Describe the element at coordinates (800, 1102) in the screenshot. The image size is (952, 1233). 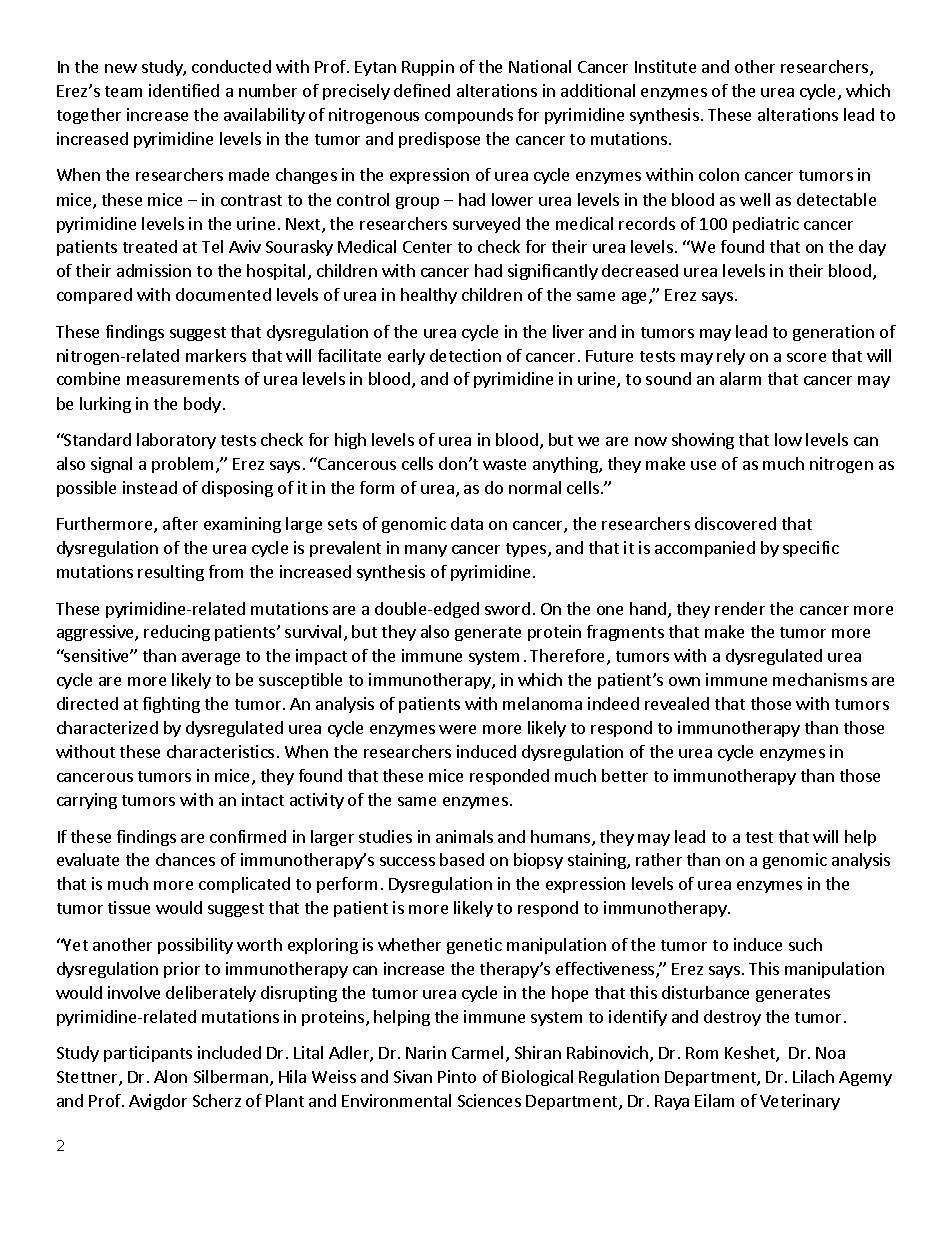
I see `Veterinary` at that location.
